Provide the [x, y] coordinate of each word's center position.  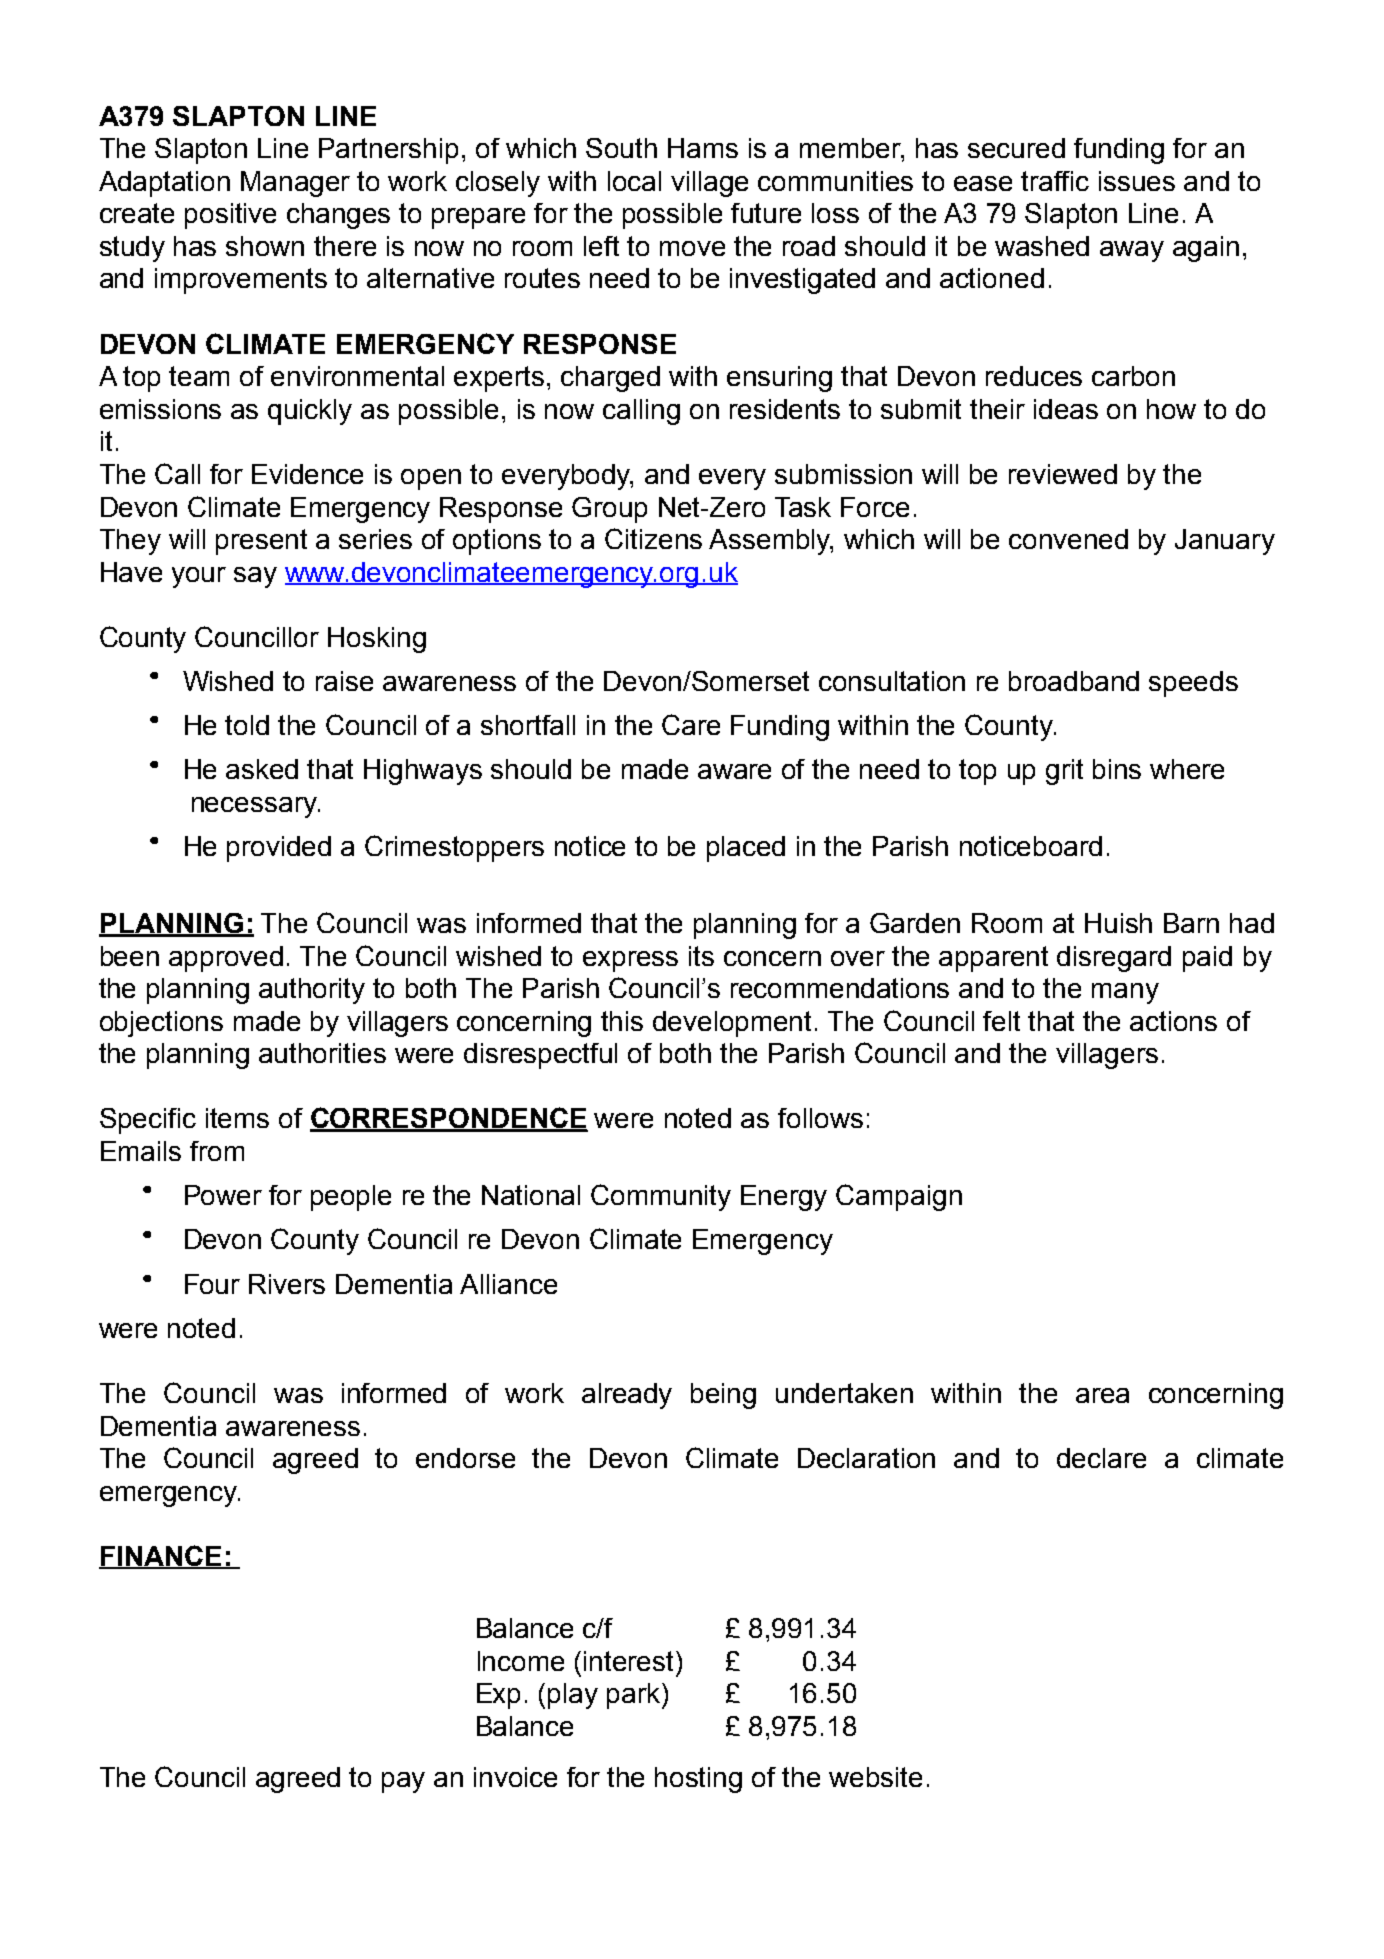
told [247, 725]
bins [1117, 769]
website [875, 1777]
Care [691, 724]
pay [403, 1782]
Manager [295, 184]
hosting [698, 1780]
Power [223, 1195]
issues [1137, 181]
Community [661, 1197]
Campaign [899, 1197]
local [634, 181]
